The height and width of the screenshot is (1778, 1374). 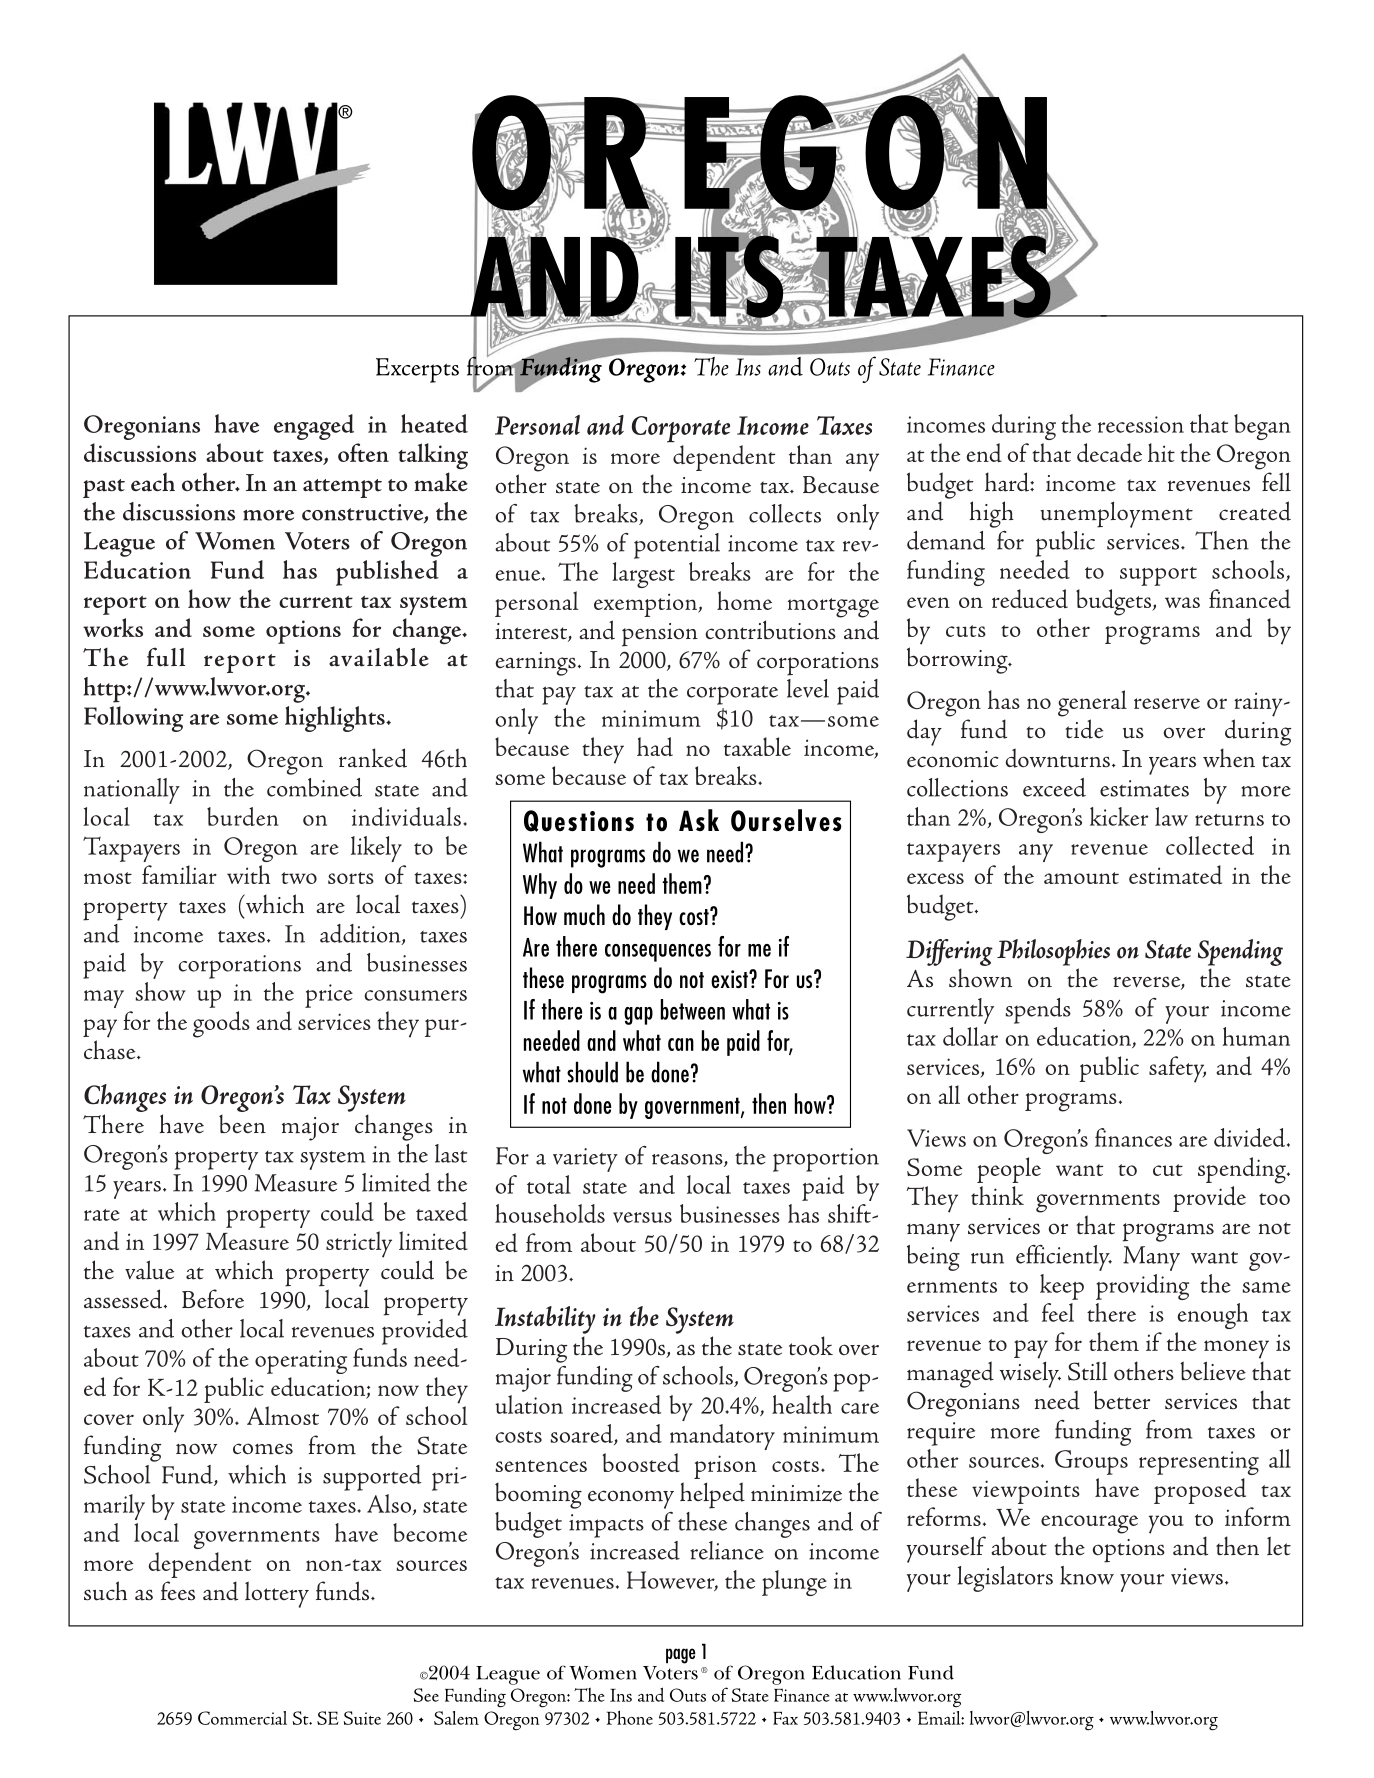 What do you see at coordinates (1167, 703) in the screenshot?
I see `reserve` at bounding box center [1167, 703].
